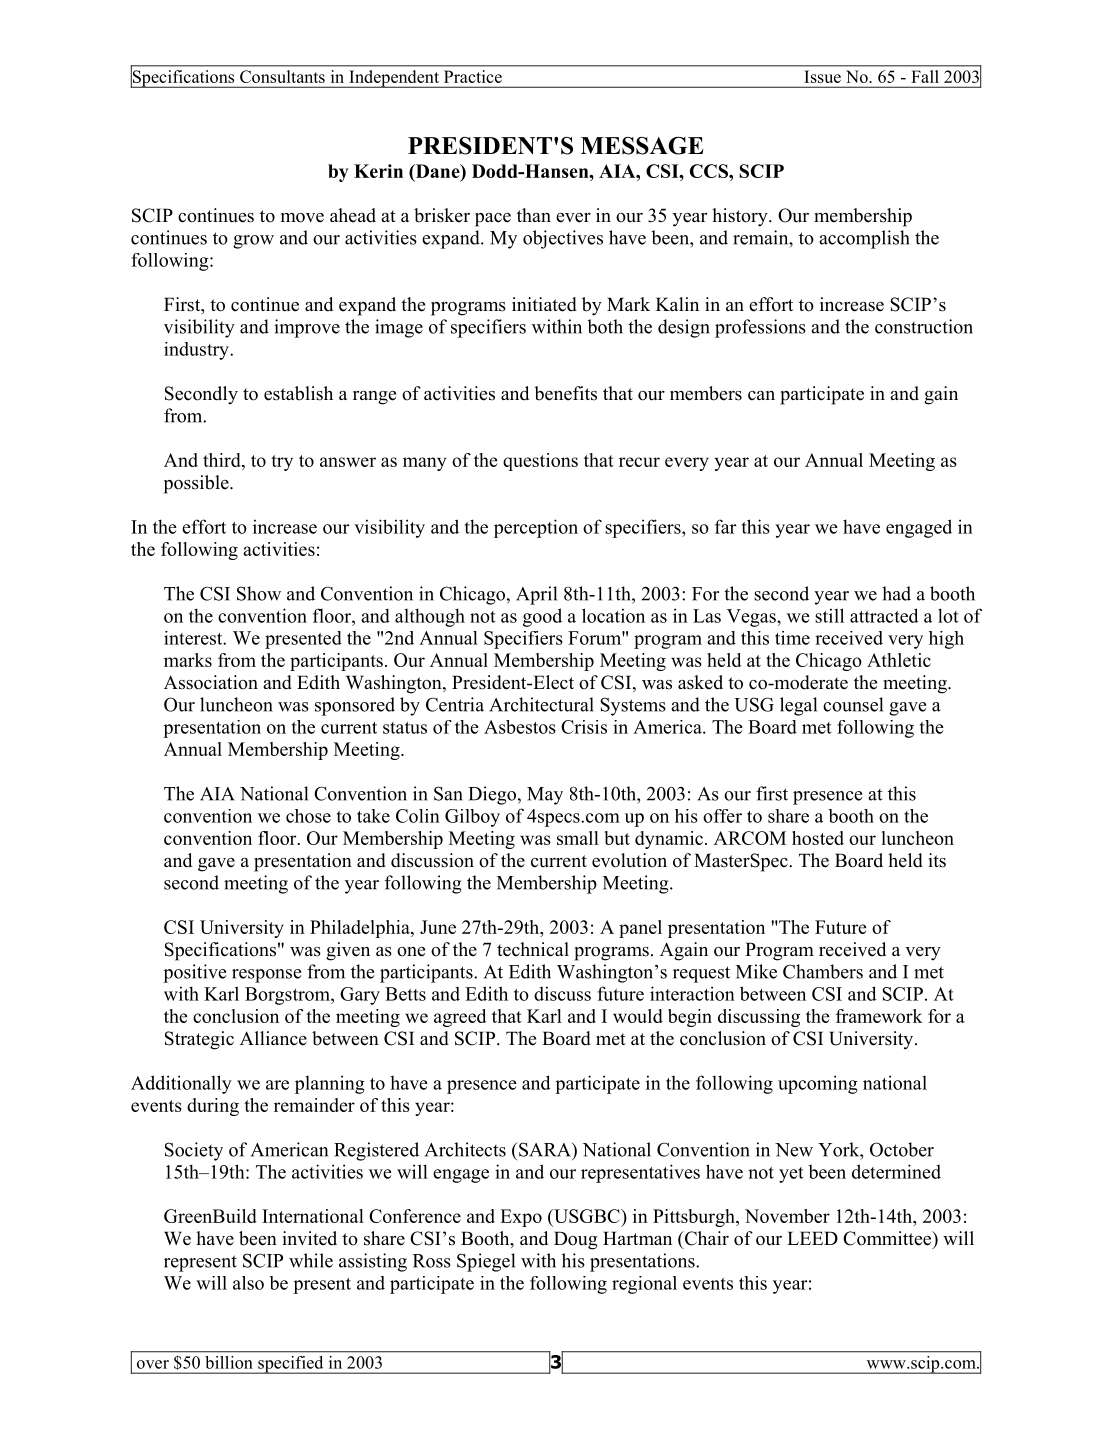  Describe the element at coordinates (486, 1262) in the screenshot. I see `Spiegel` at that location.
